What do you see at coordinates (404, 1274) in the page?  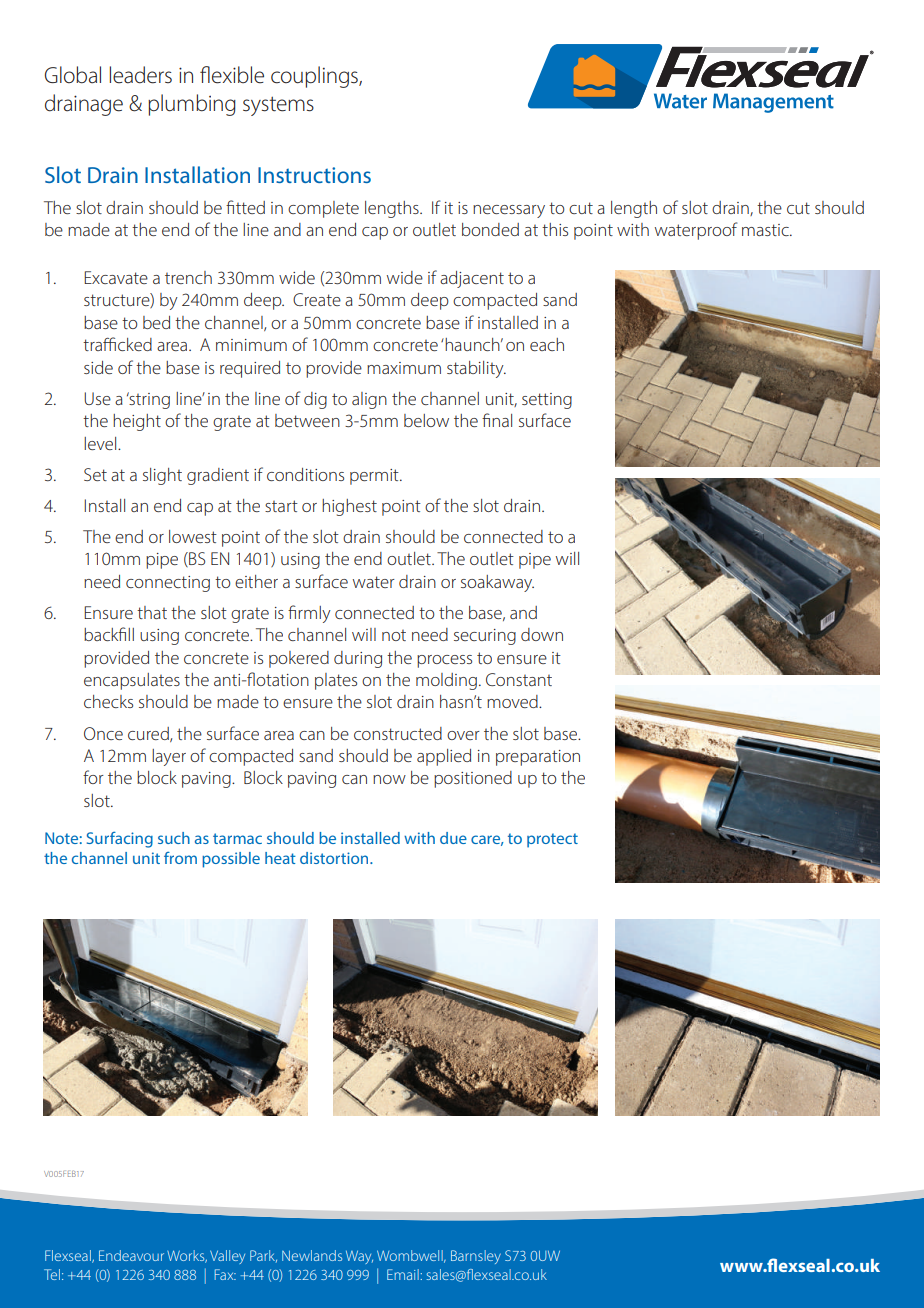 I see `Email` at bounding box center [404, 1274].
